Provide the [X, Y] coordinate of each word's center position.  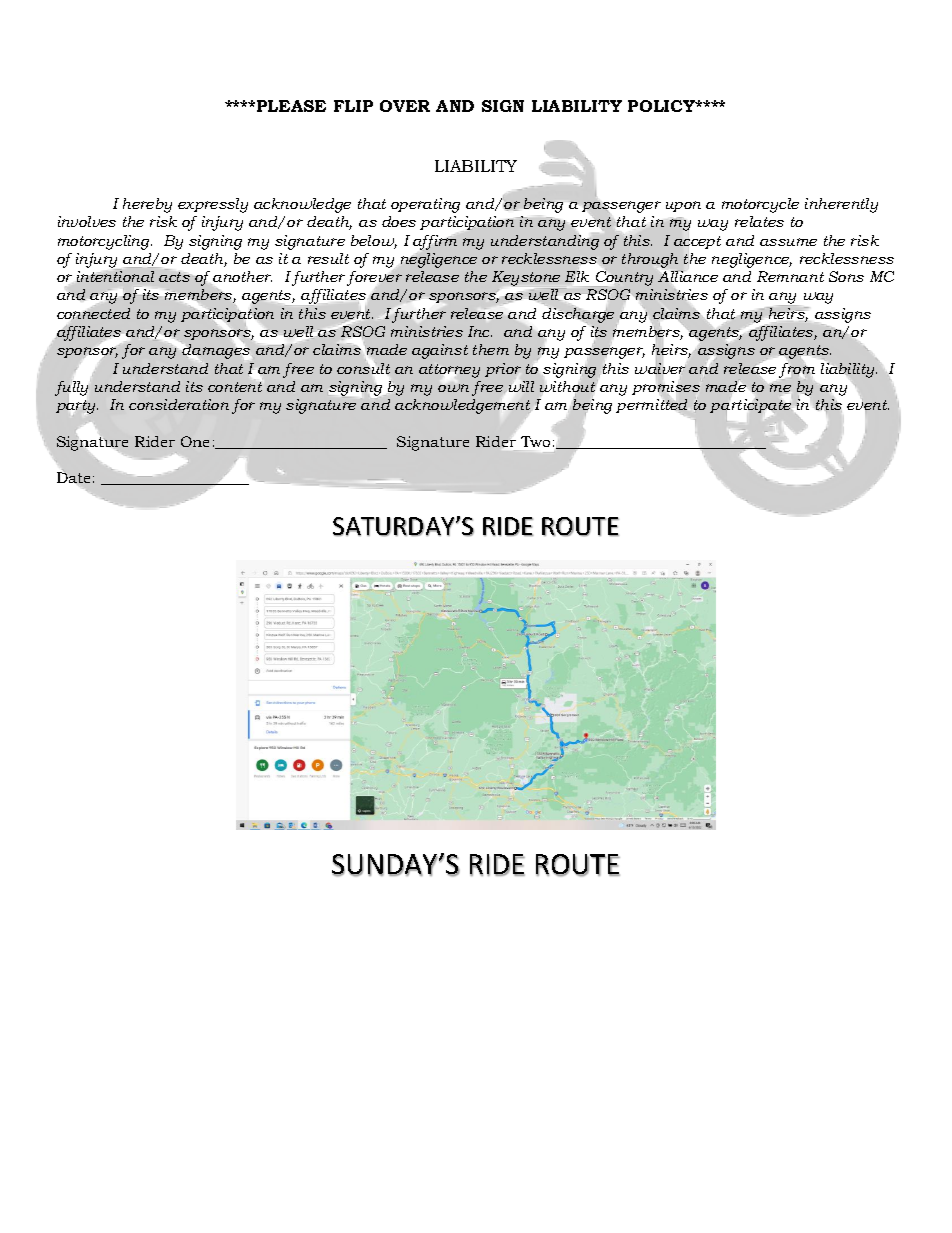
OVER [405, 106]
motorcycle [760, 205]
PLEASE [291, 106]
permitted [651, 407]
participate [750, 406]
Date [73, 477]
